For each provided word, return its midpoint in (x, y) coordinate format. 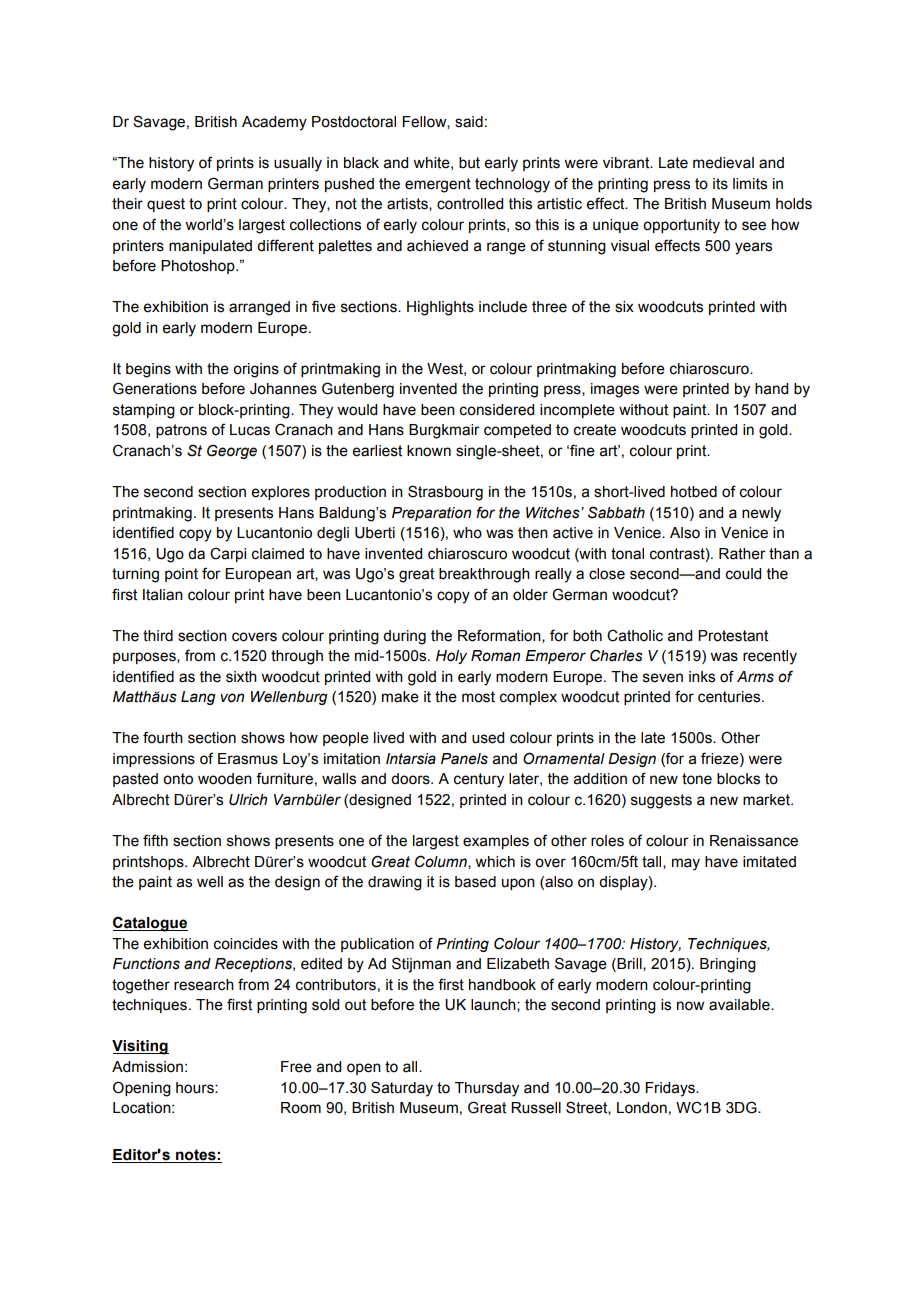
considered (497, 410)
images (615, 390)
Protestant (733, 636)
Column (442, 862)
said (469, 122)
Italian (163, 595)
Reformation (500, 636)
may (686, 864)
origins (256, 370)
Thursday (487, 1089)
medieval (723, 163)
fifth (155, 840)
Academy (274, 123)
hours (196, 1088)
